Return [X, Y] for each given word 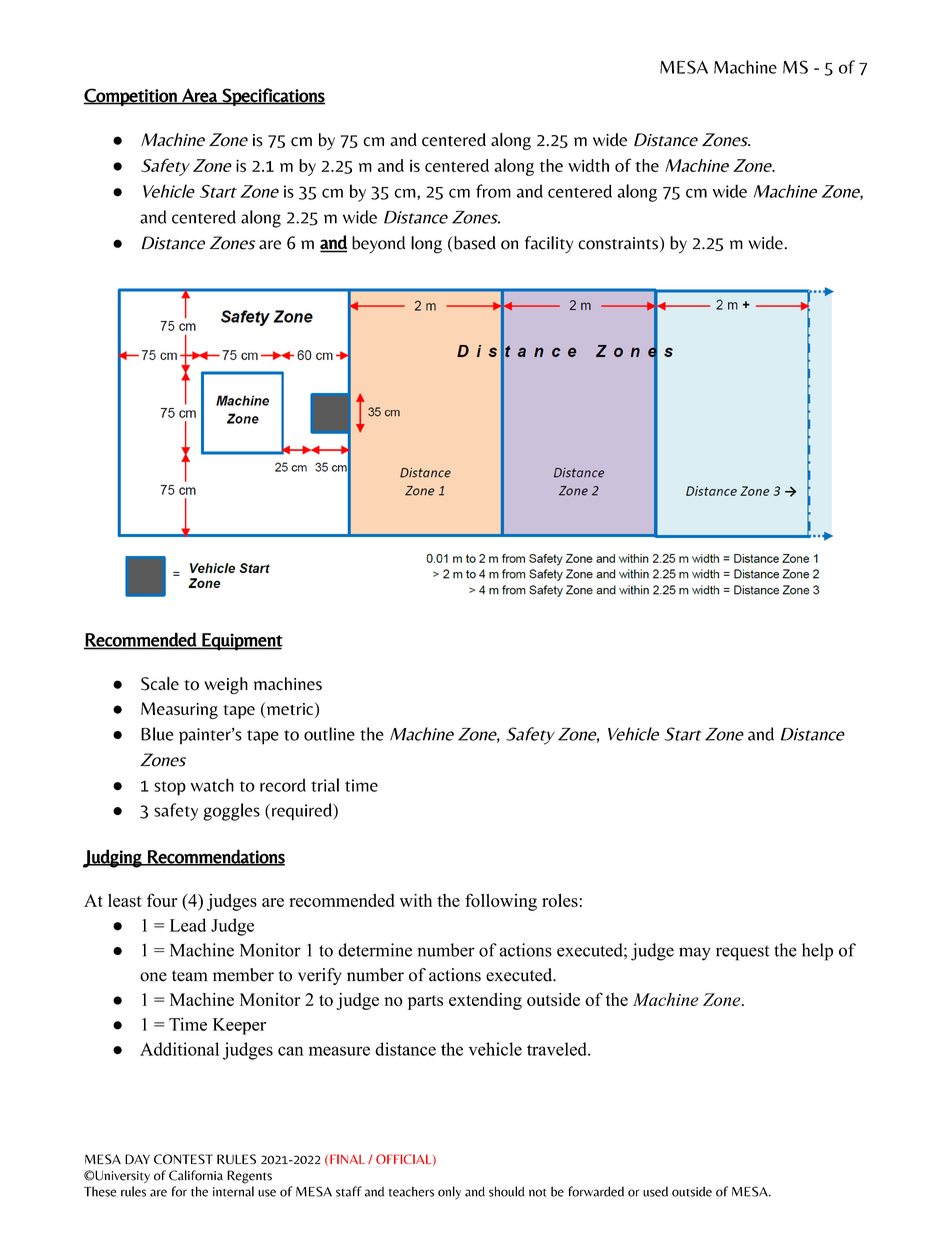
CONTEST [183, 1159]
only [449, 1192]
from [493, 191]
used [655, 1191]
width [588, 165]
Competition [131, 97]
